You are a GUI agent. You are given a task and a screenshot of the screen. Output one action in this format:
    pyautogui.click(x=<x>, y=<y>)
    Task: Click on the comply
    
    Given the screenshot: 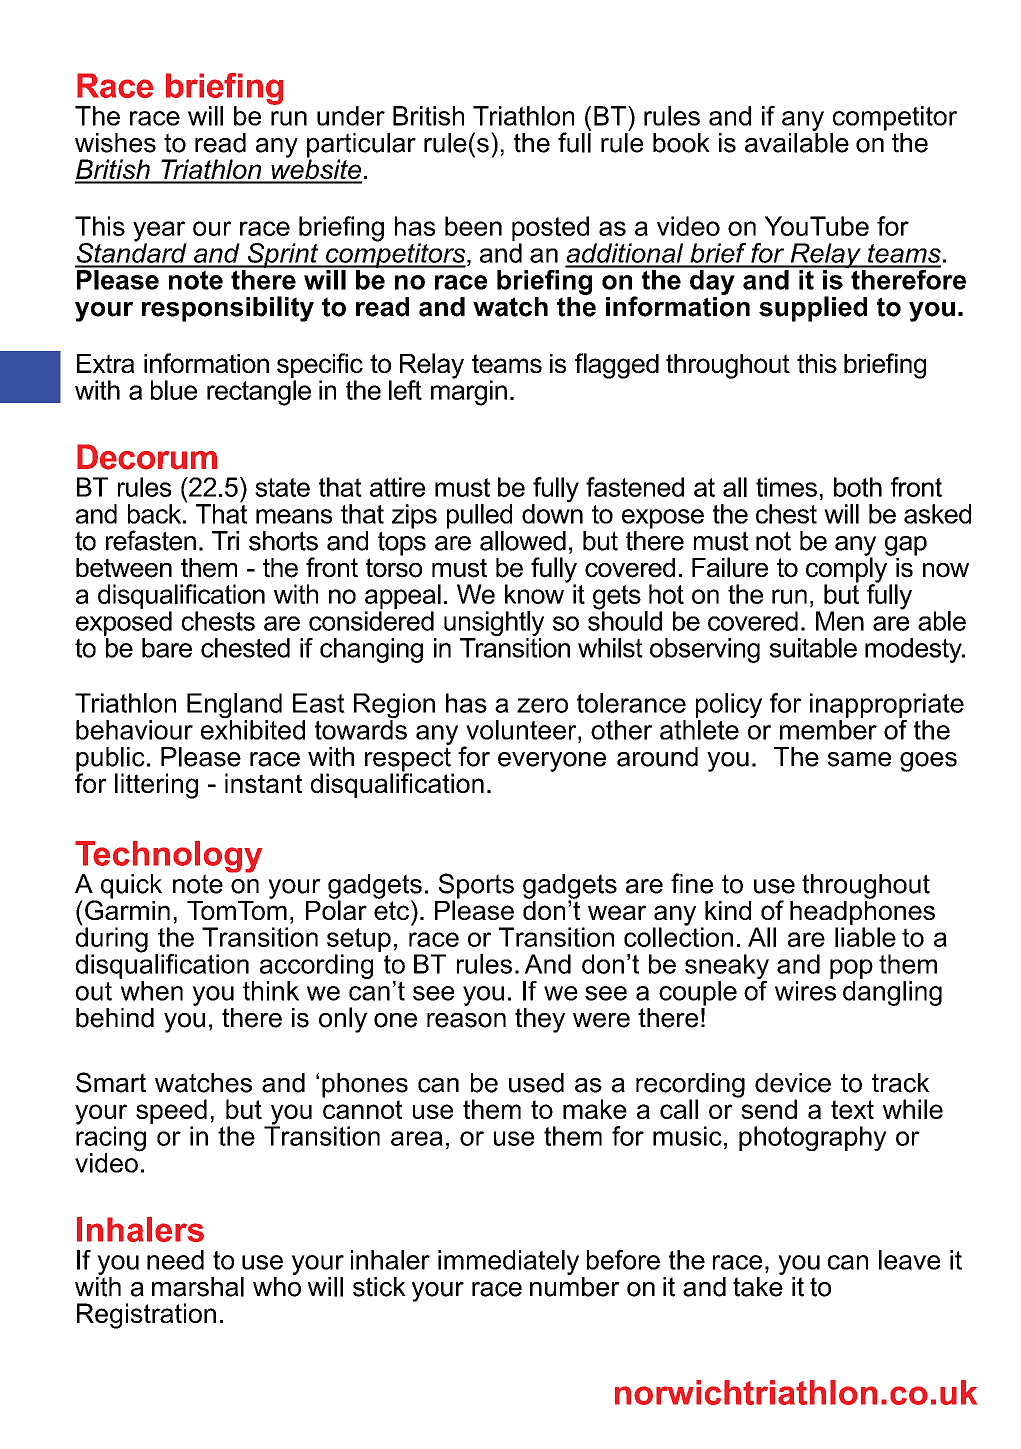 What is the action you would take?
    pyautogui.click(x=848, y=570)
